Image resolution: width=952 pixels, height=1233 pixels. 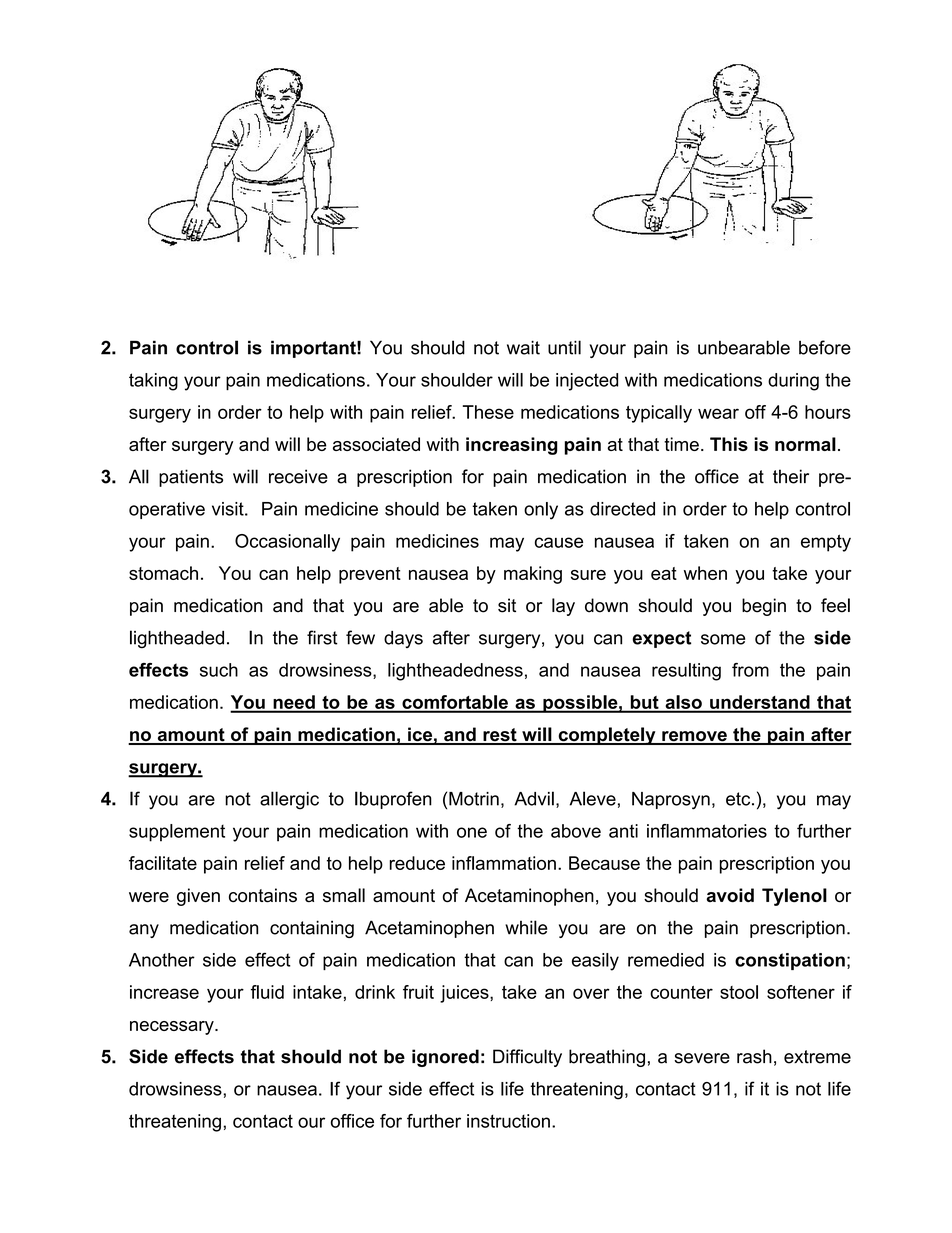 I want to click on supplement, so click(x=177, y=833).
